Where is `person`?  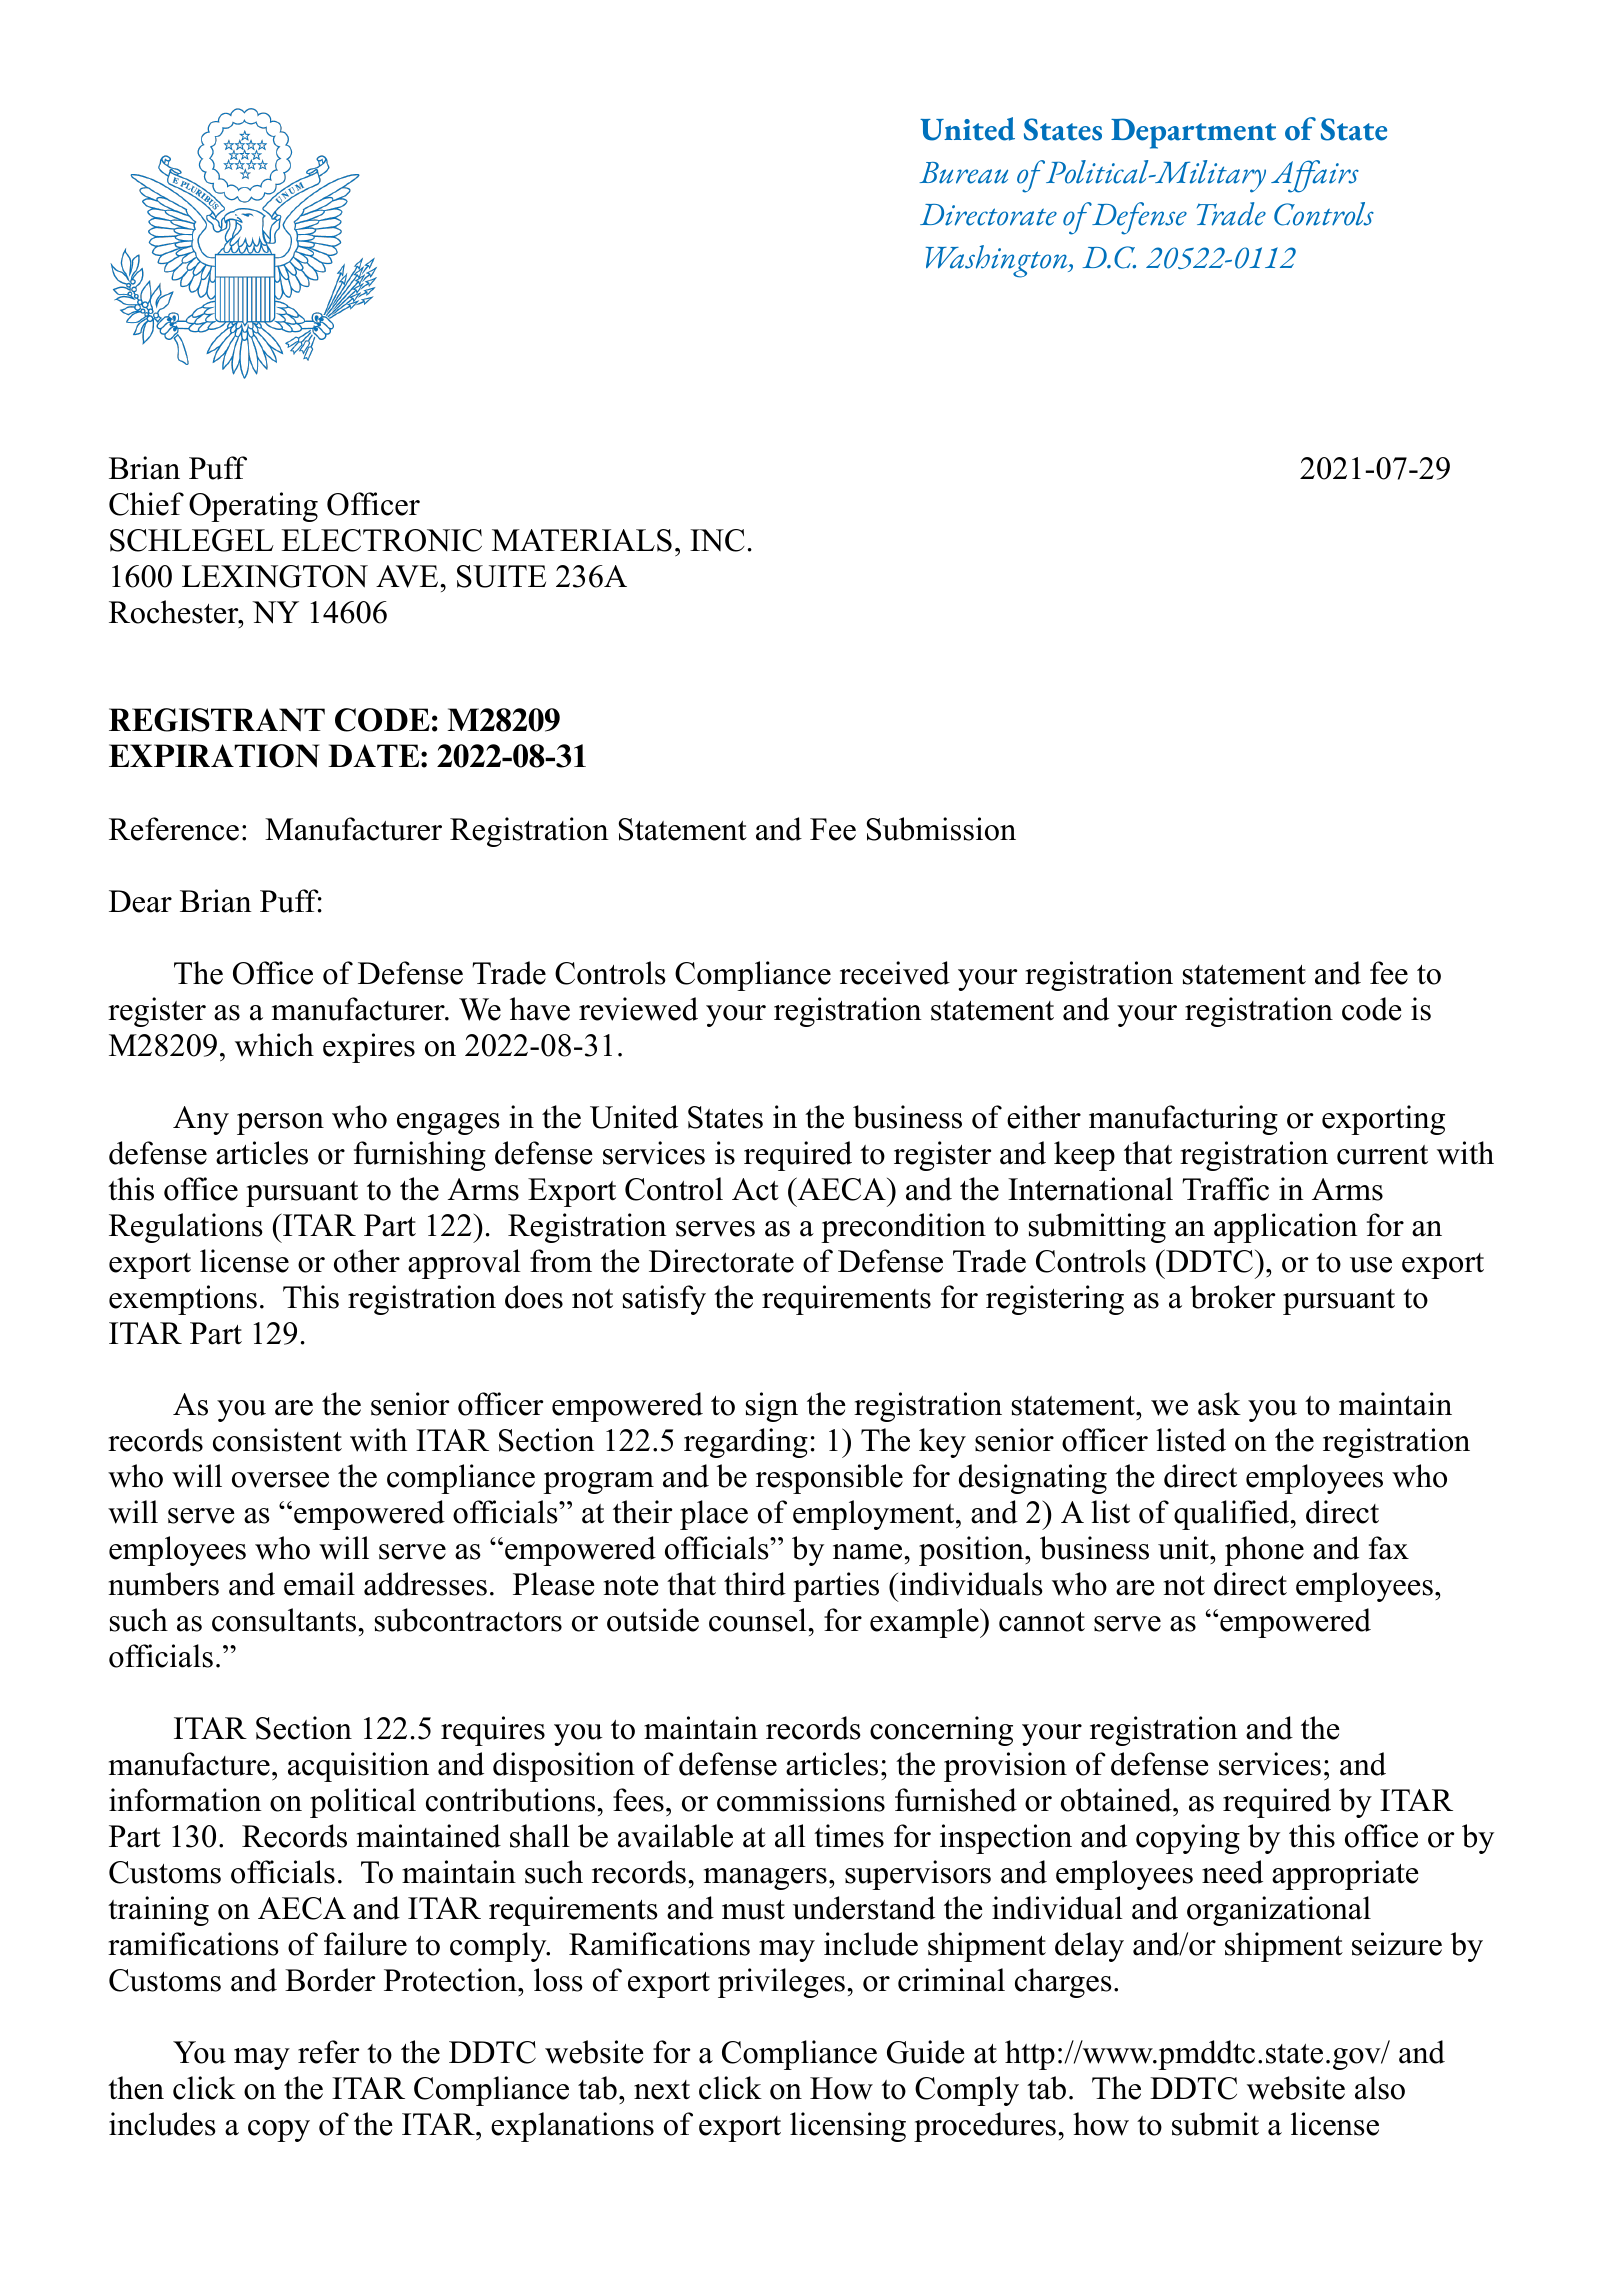 person is located at coordinates (280, 1124).
